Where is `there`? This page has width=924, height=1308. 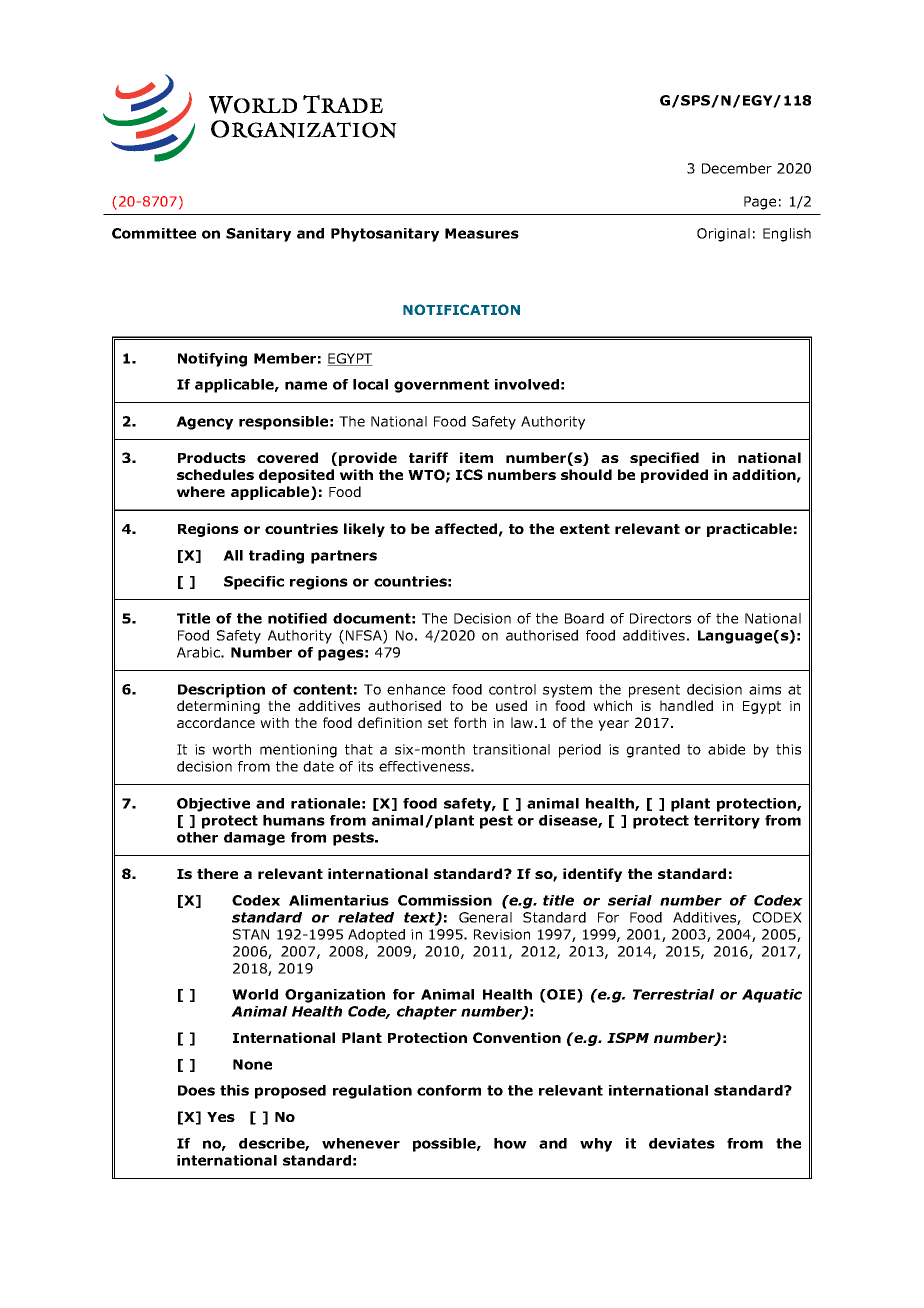 there is located at coordinates (217, 873).
